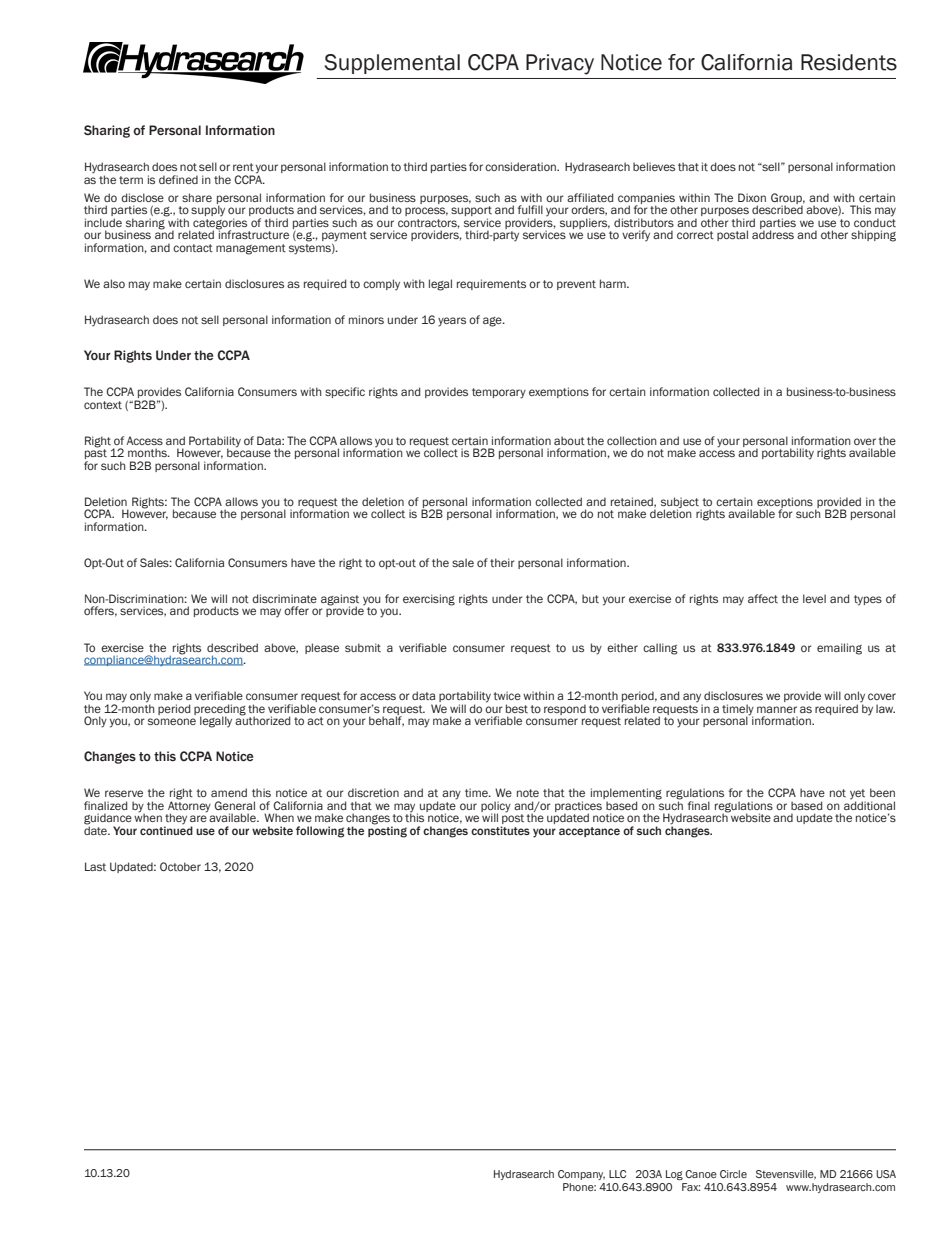  What do you see at coordinates (243, 167) in the screenshot?
I see `rent` at bounding box center [243, 167].
